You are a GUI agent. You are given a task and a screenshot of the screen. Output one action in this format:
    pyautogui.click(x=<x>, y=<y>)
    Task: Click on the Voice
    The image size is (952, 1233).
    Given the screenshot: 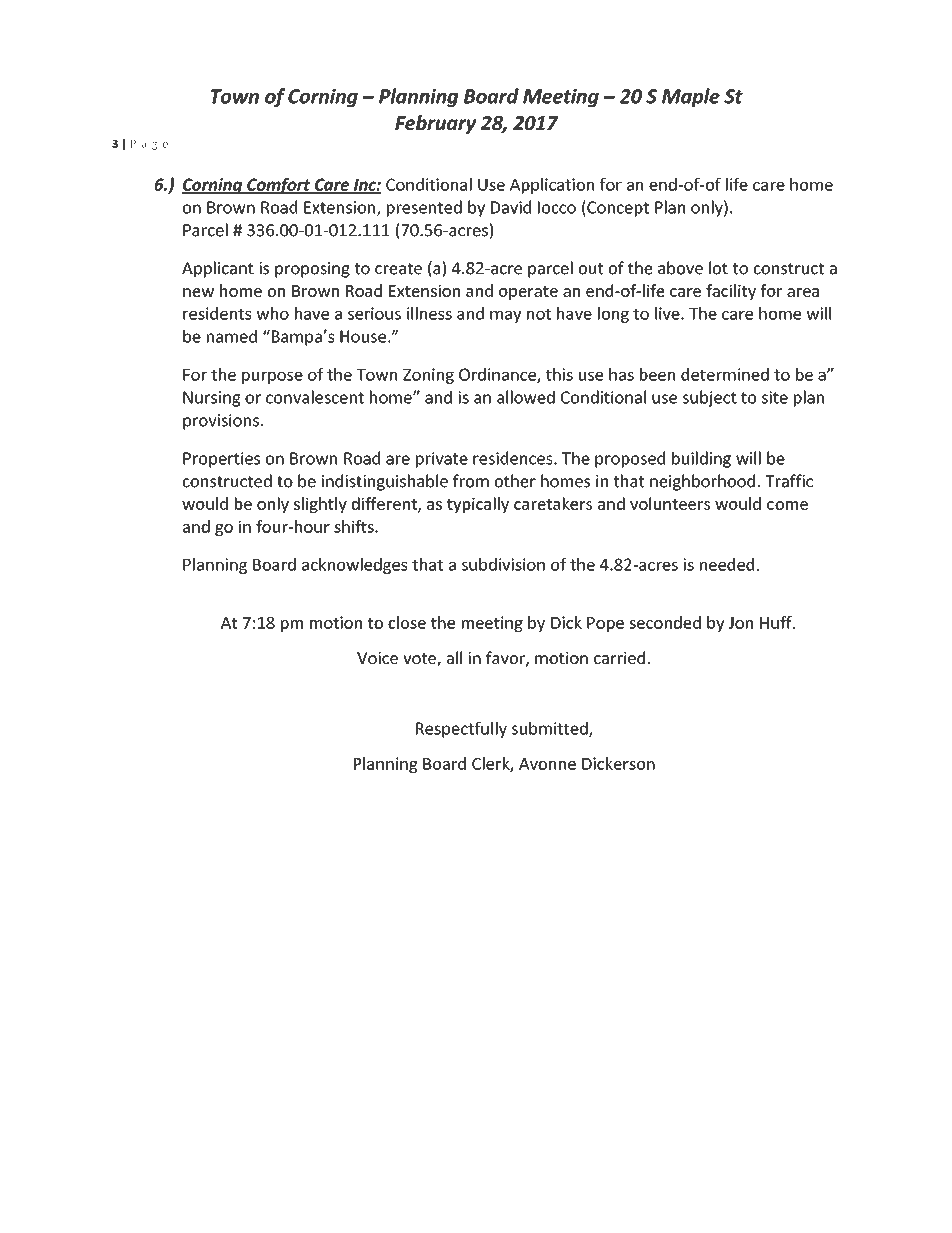 What is the action you would take?
    pyautogui.click(x=377, y=658)
